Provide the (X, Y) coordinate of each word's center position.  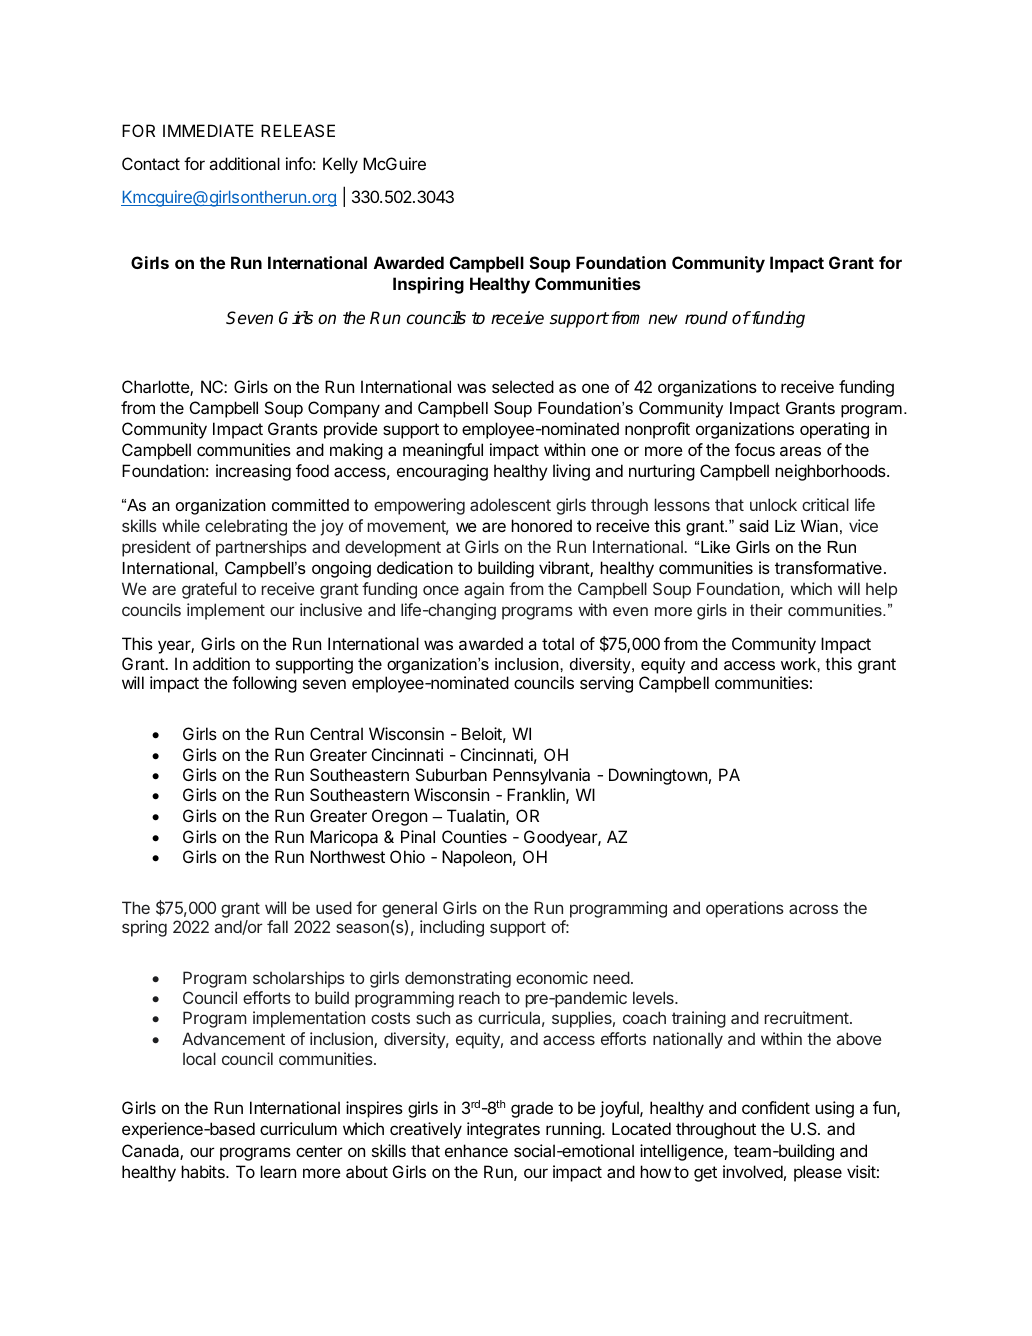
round (706, 318)
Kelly (340, 165)
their (766, 610)
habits (204, 1171)
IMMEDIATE (208, 130)
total (558, 643)
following (264, 684)
